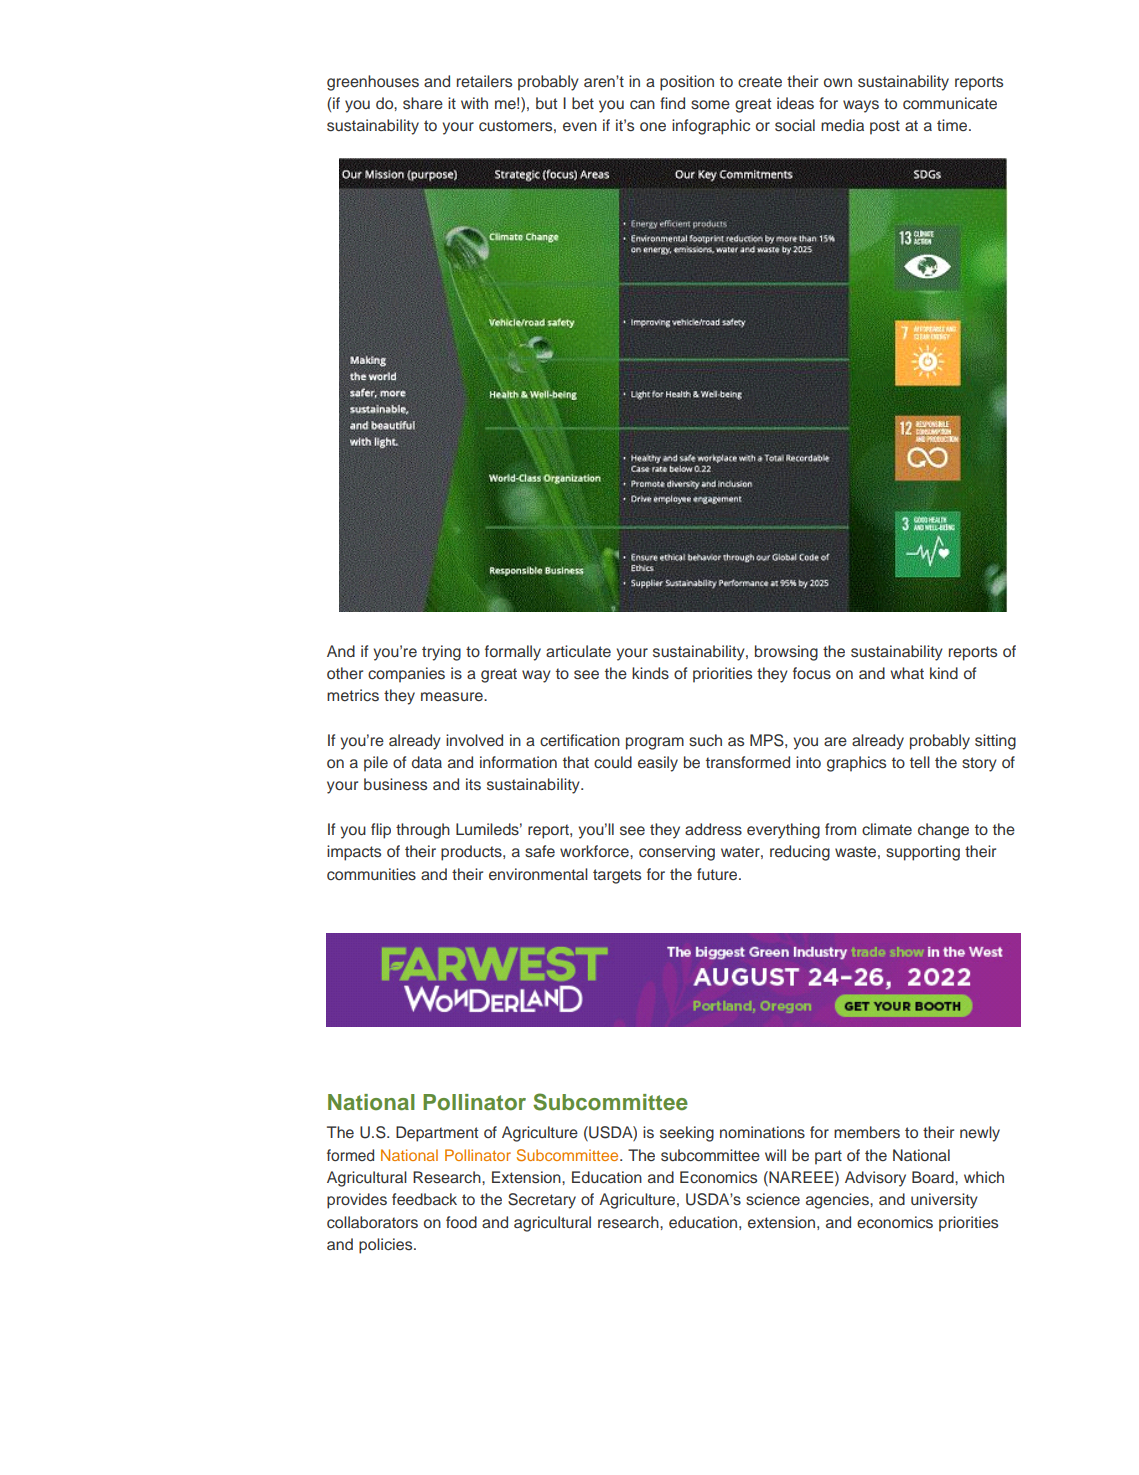 The image size is (1139, 1475). I want to click on companies, so click(406, 675).
